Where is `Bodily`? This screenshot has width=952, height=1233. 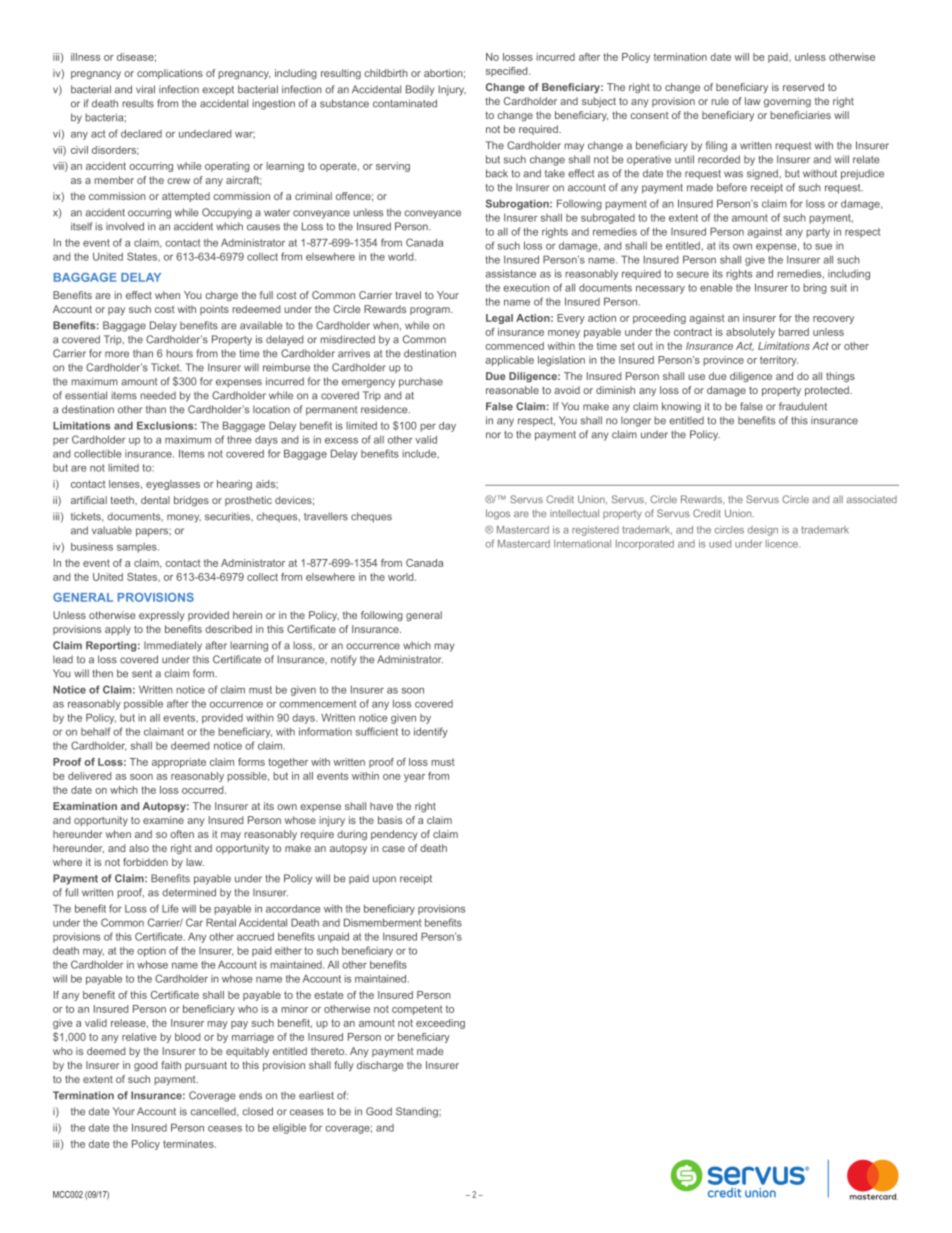 Bodily is located at coordinates (420, 90).
